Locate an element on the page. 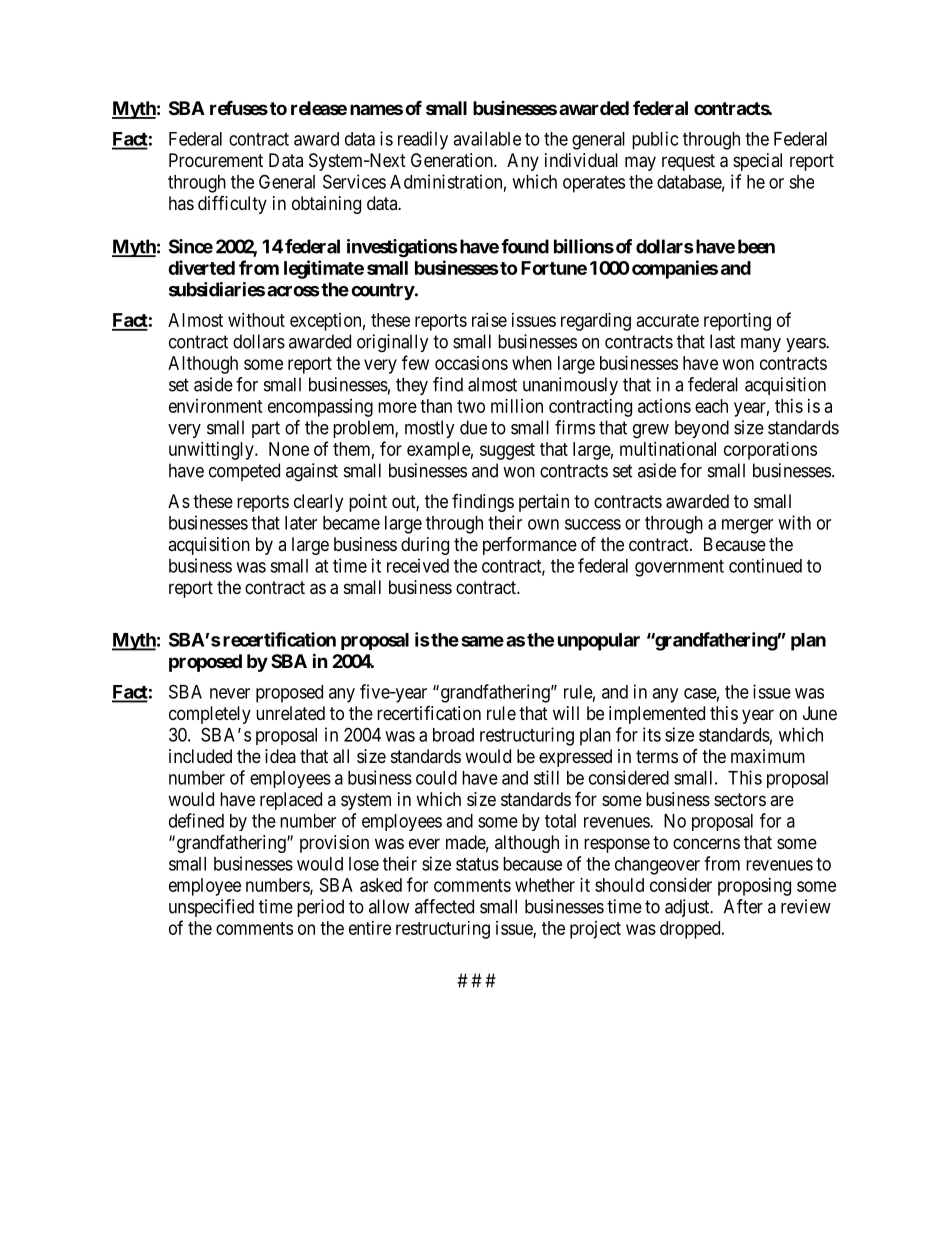 This page has height=1233, width=952. unpopular is located at coordinates (599, 642).
